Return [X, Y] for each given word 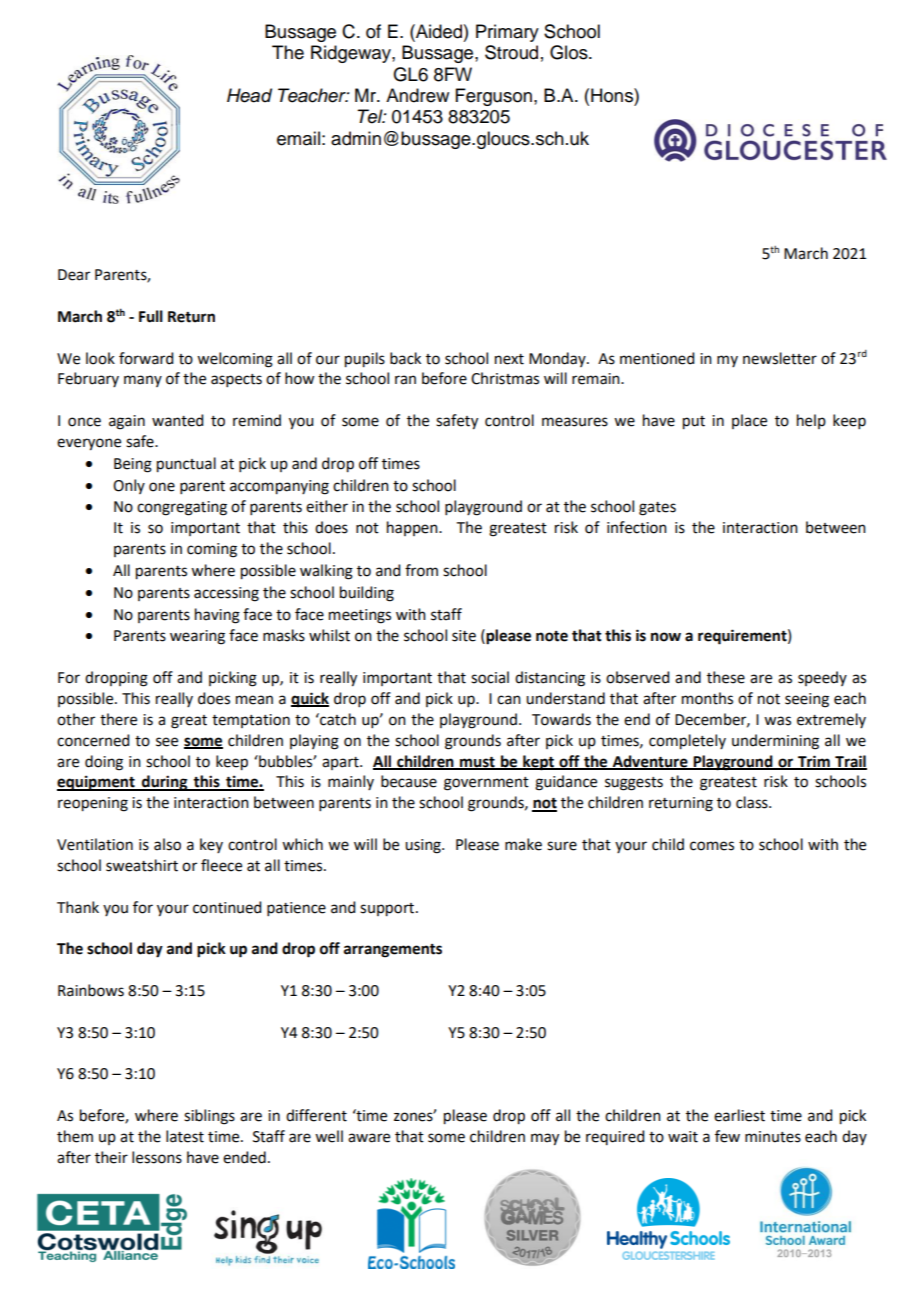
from [421, 570]
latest [185, 1136]
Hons [613, 95]
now [666, 637]
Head [249, 95]
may [545, 1139]
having [217, 616]
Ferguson [494, 97]
